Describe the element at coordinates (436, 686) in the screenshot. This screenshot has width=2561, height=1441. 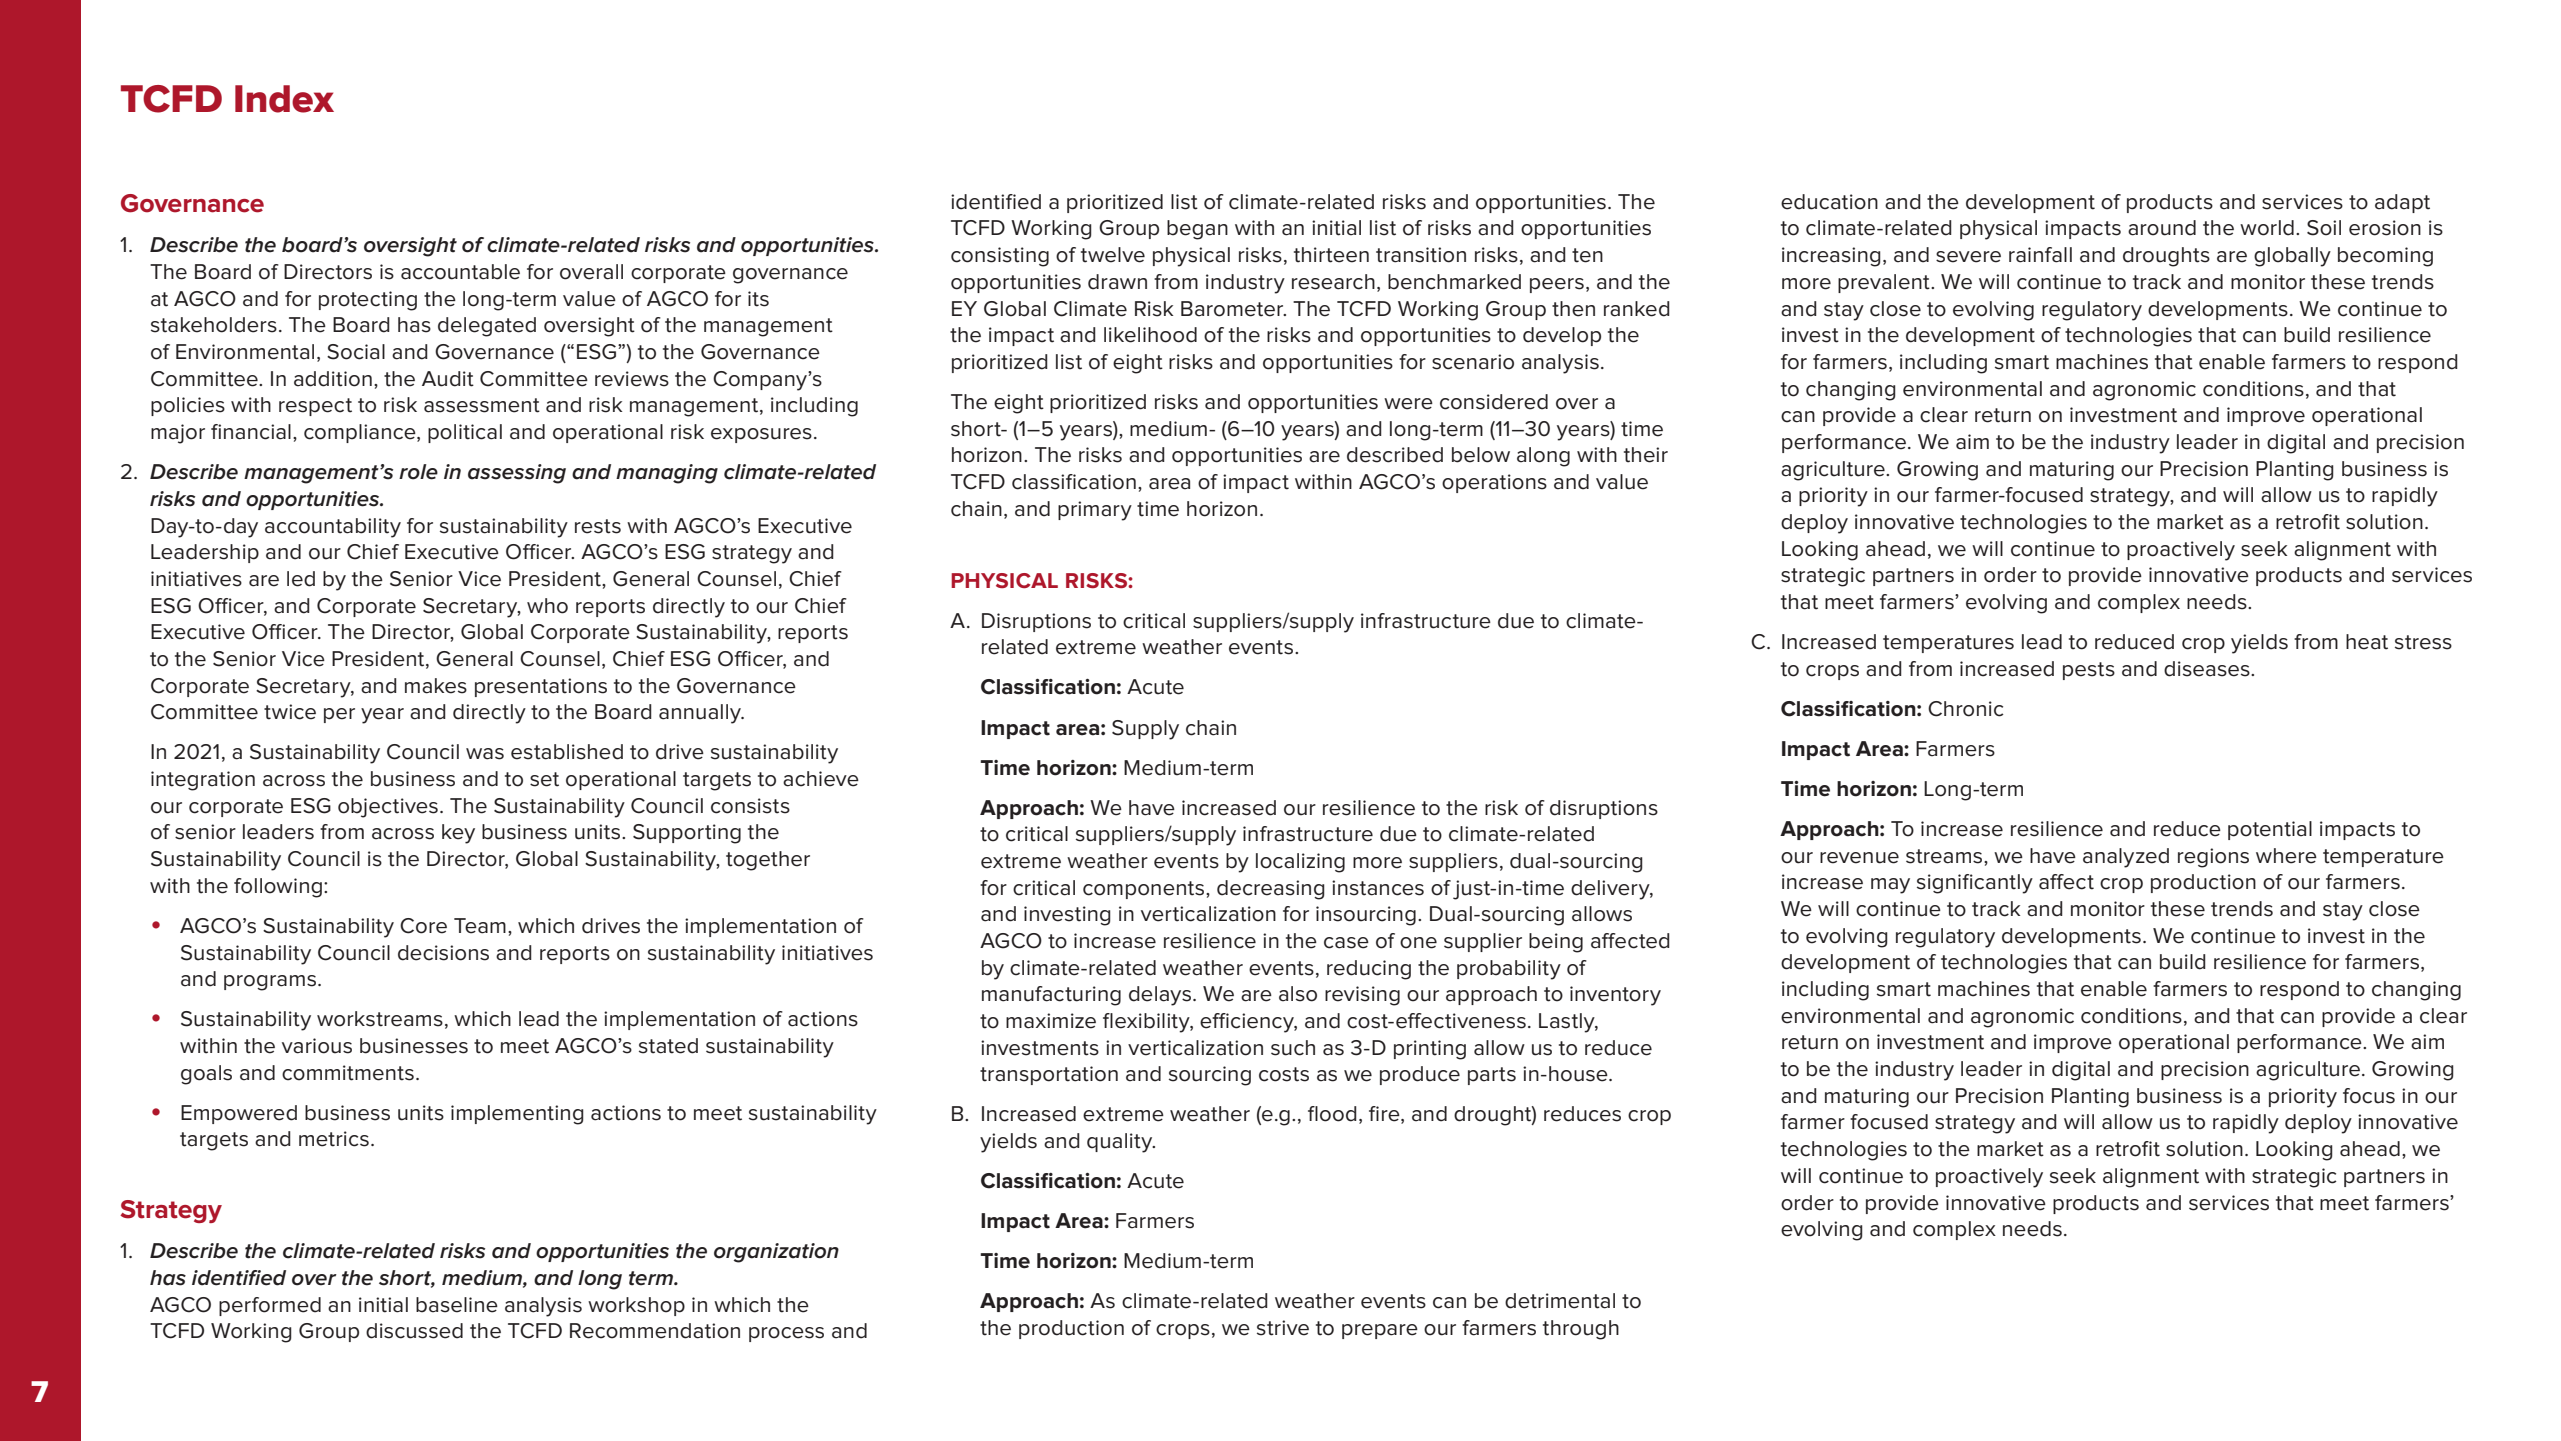
I see `makes` at that location.
